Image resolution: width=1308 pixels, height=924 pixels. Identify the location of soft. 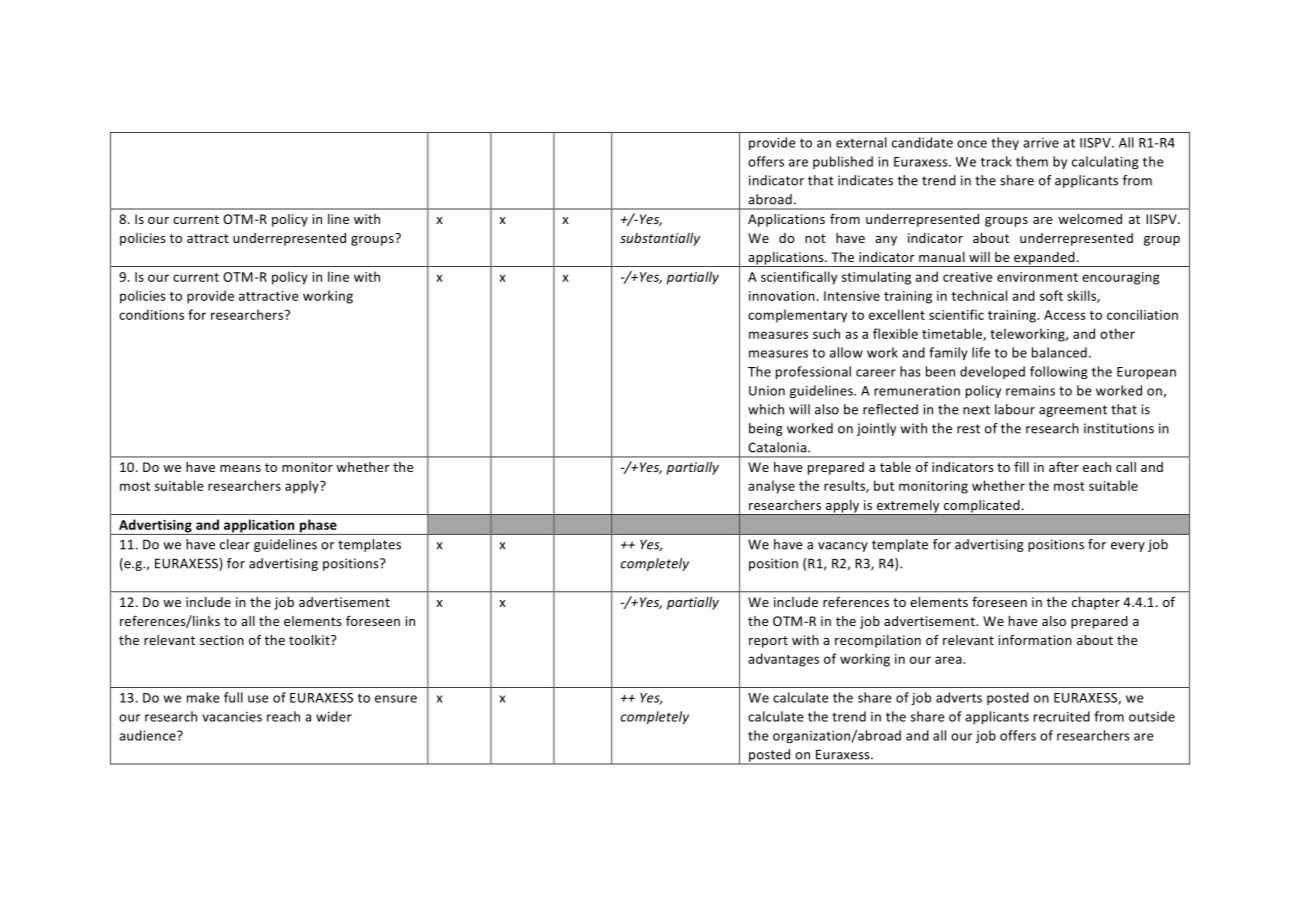
(1051, 295).
